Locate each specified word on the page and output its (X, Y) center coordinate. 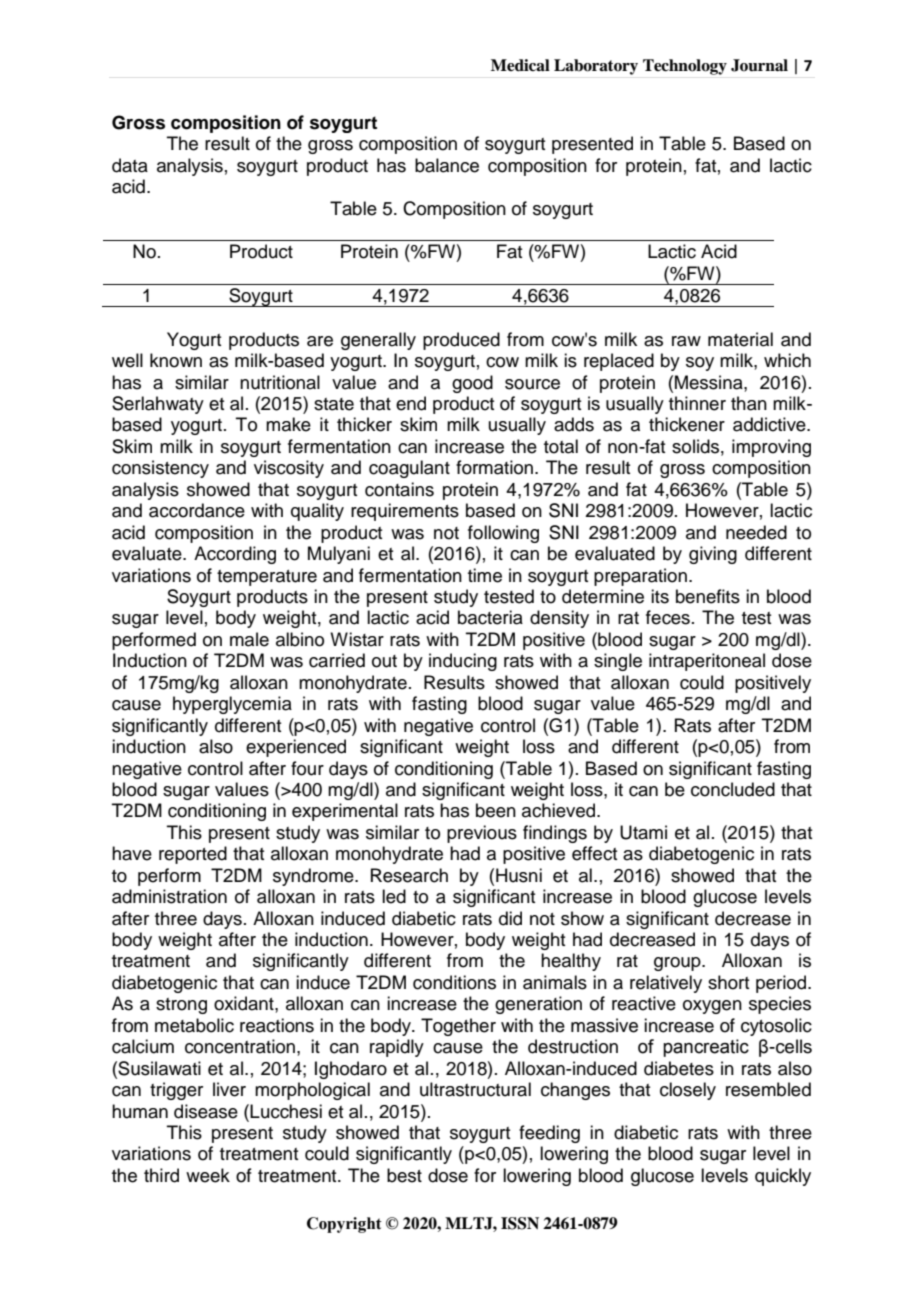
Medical (520, 65)
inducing (463, 662)
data (130, 165)
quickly (783, 1177)
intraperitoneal (707, 662)
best (404, 1175)
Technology (685, 67)
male (249, 639)
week (208, 1175)
